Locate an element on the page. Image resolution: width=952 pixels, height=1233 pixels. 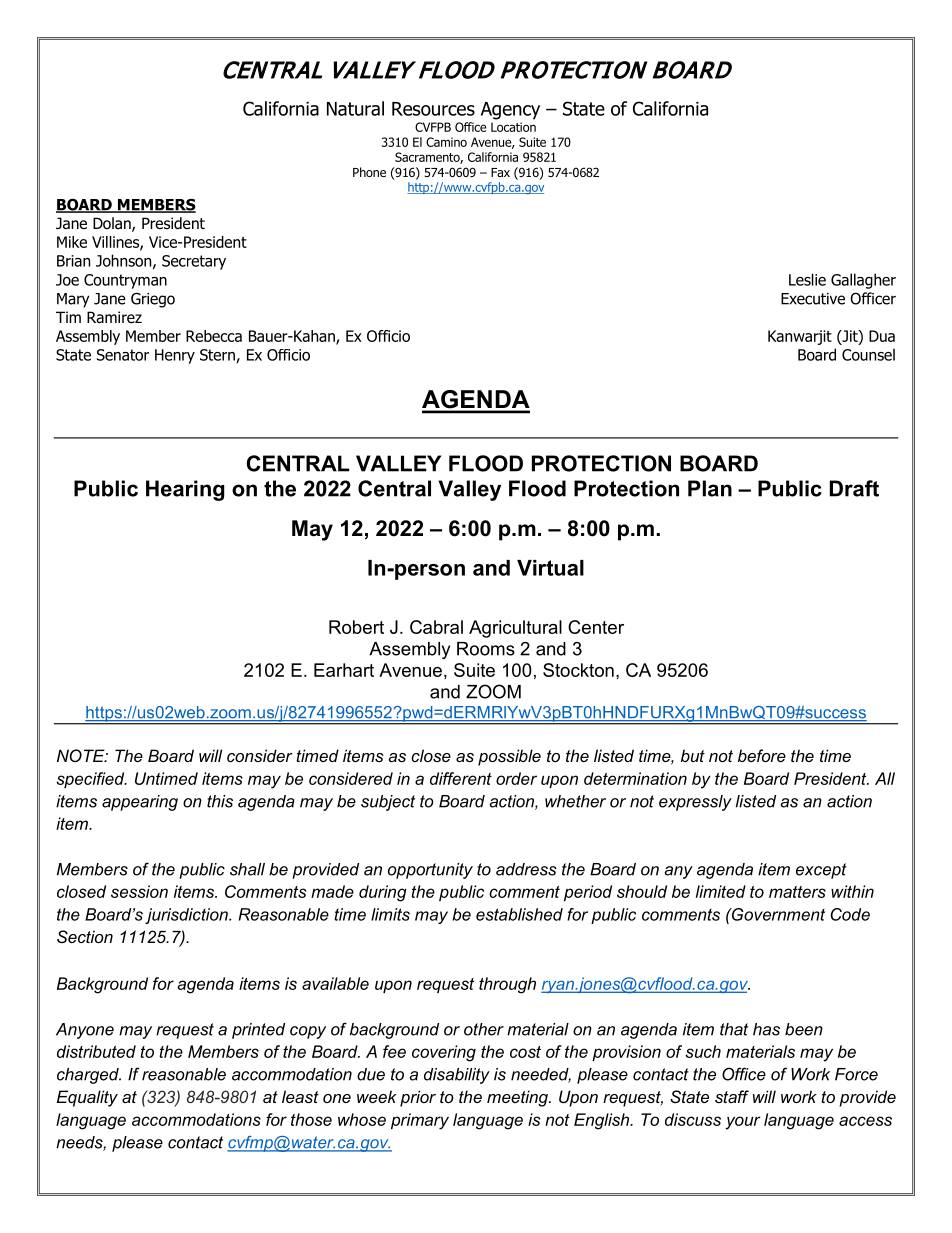
opportunity is located at coordinates (430, 871).
